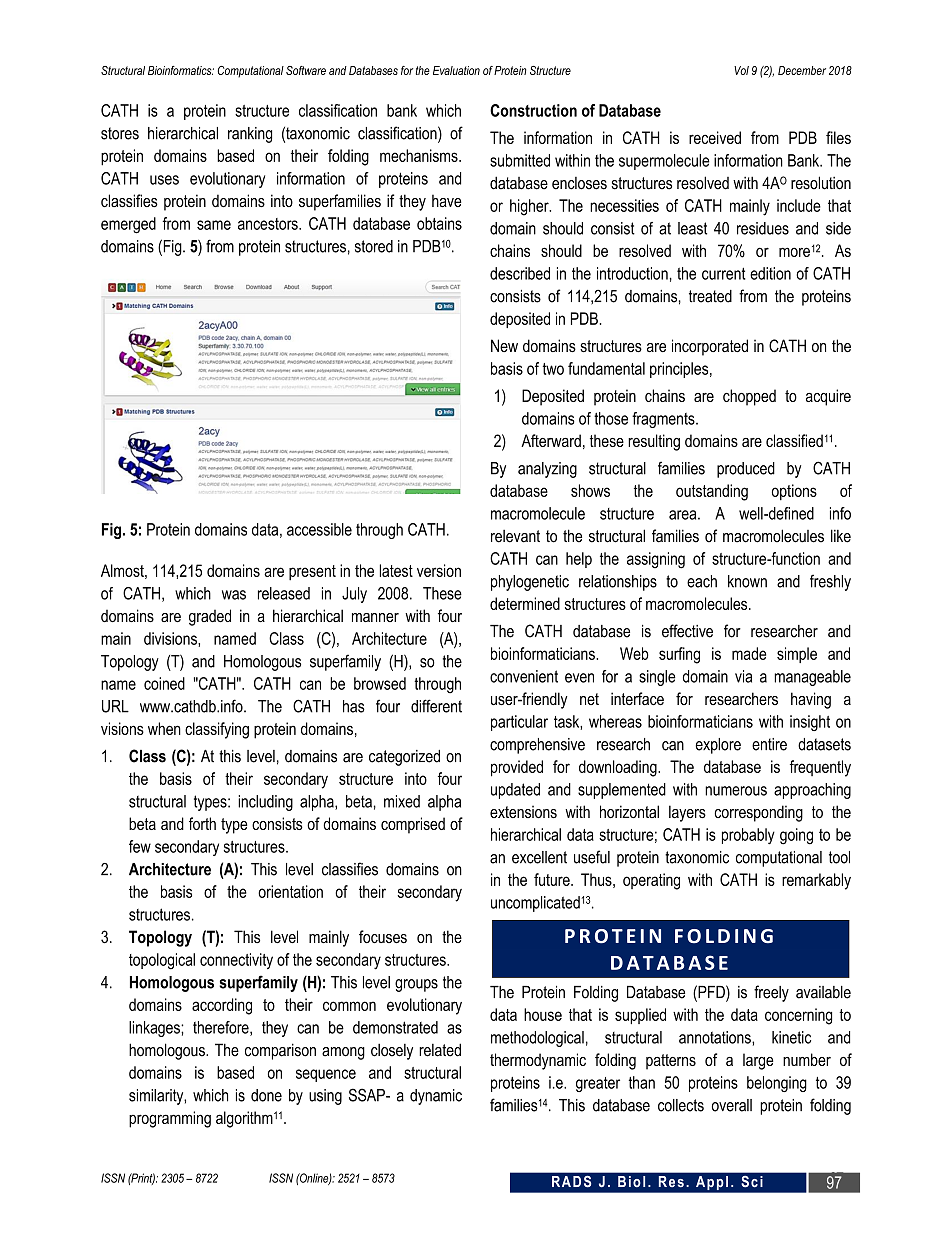 The height and width of the screenshot is (1233, 952). I want to click on programming, so click(170, 1119).
